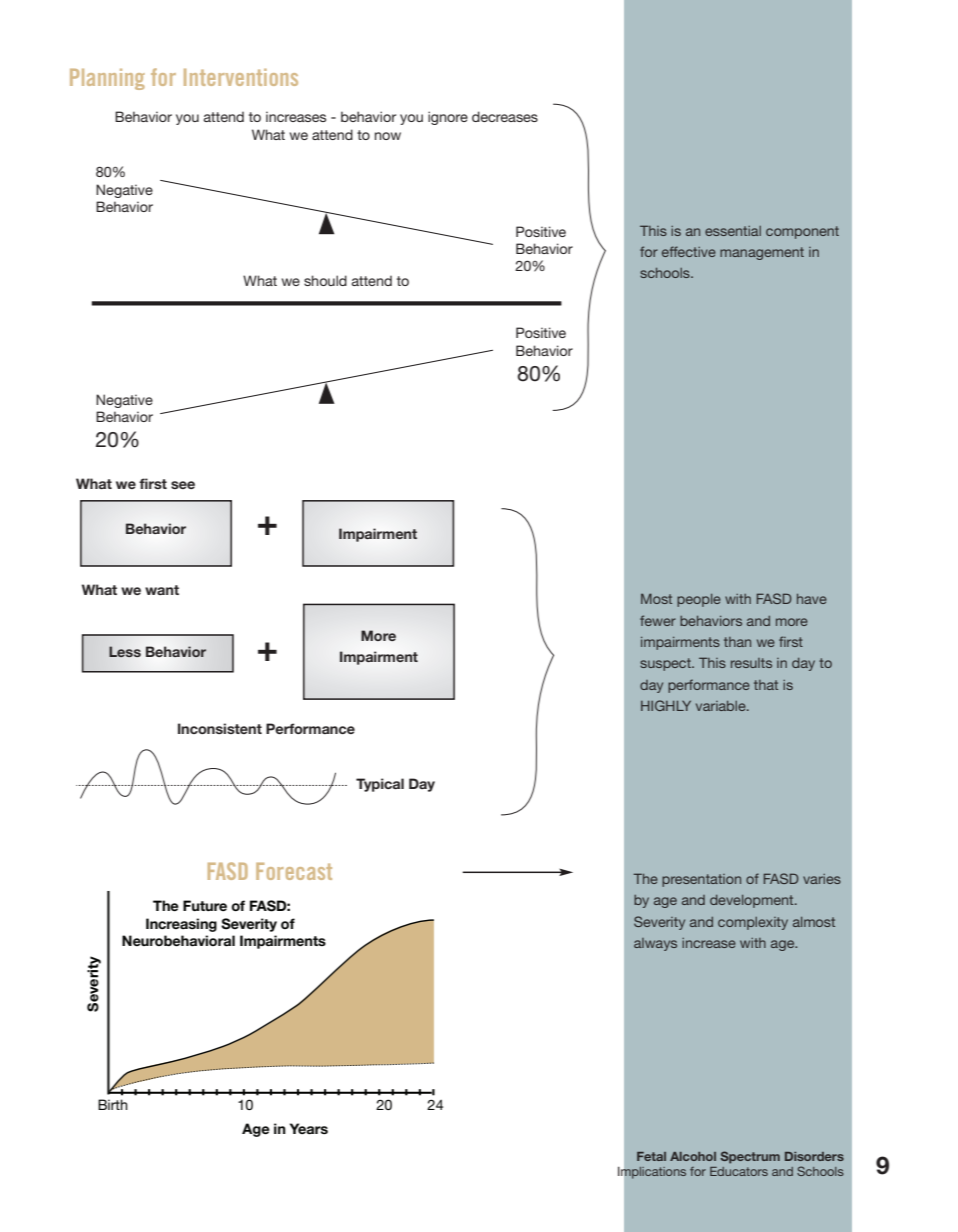  What do you see at coordinates (448, 118) in the screenshot?
I see `ignore` at bounding box center [448, 118].
